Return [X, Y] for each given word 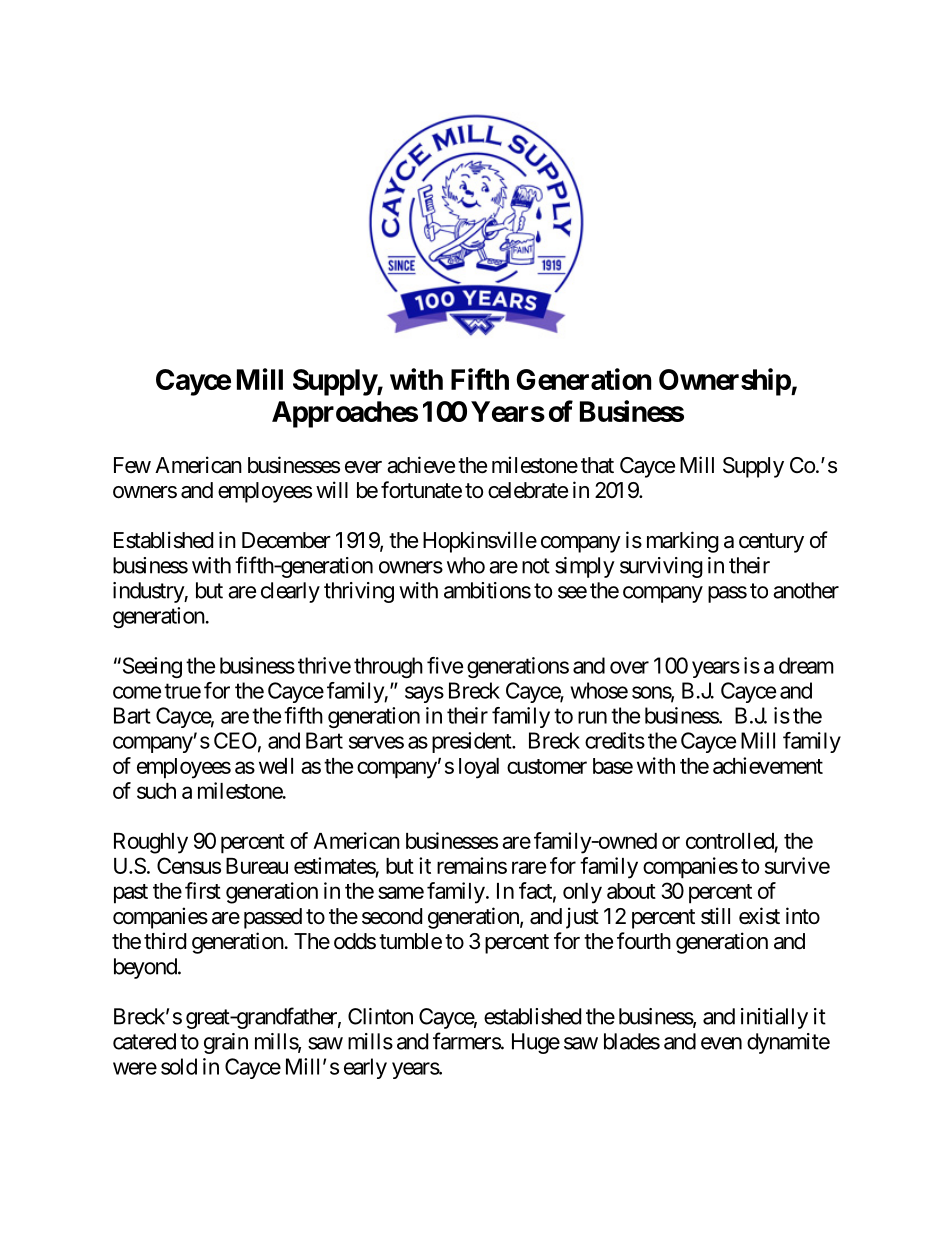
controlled [730, 841]
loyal [479, 768]
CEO [235, 740]
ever [363, 467]
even [721, 1043]
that [597, 465]
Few [132, 465]
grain [226, 1043]
